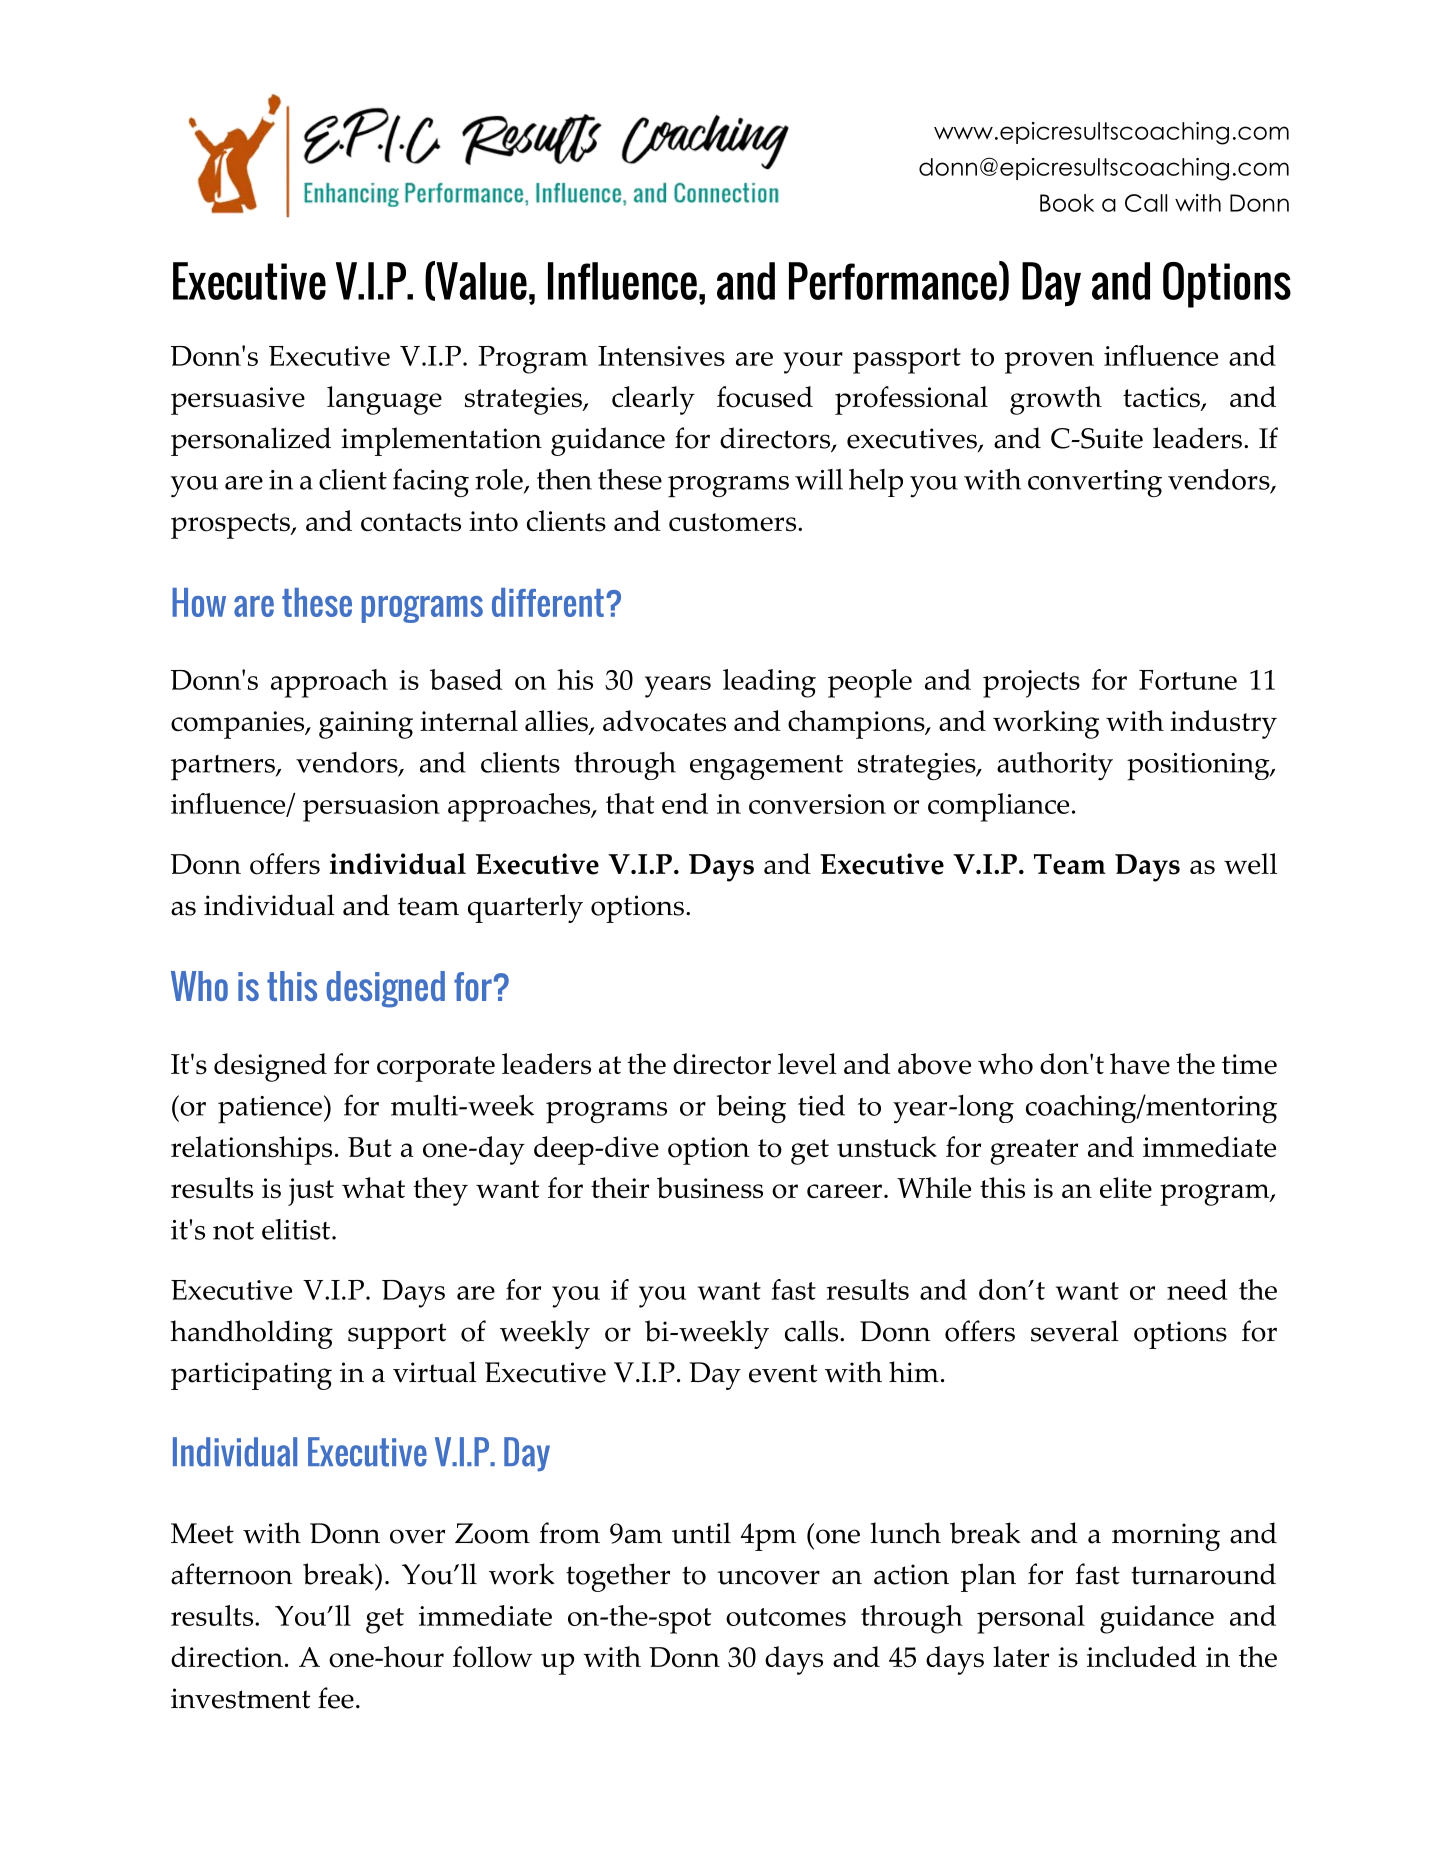 This screenshot has width=1448, height=1874. What do you see at coordinates (661, 356) in the screenshot?
I see `Intensives` at bounding box center [661, 356].
